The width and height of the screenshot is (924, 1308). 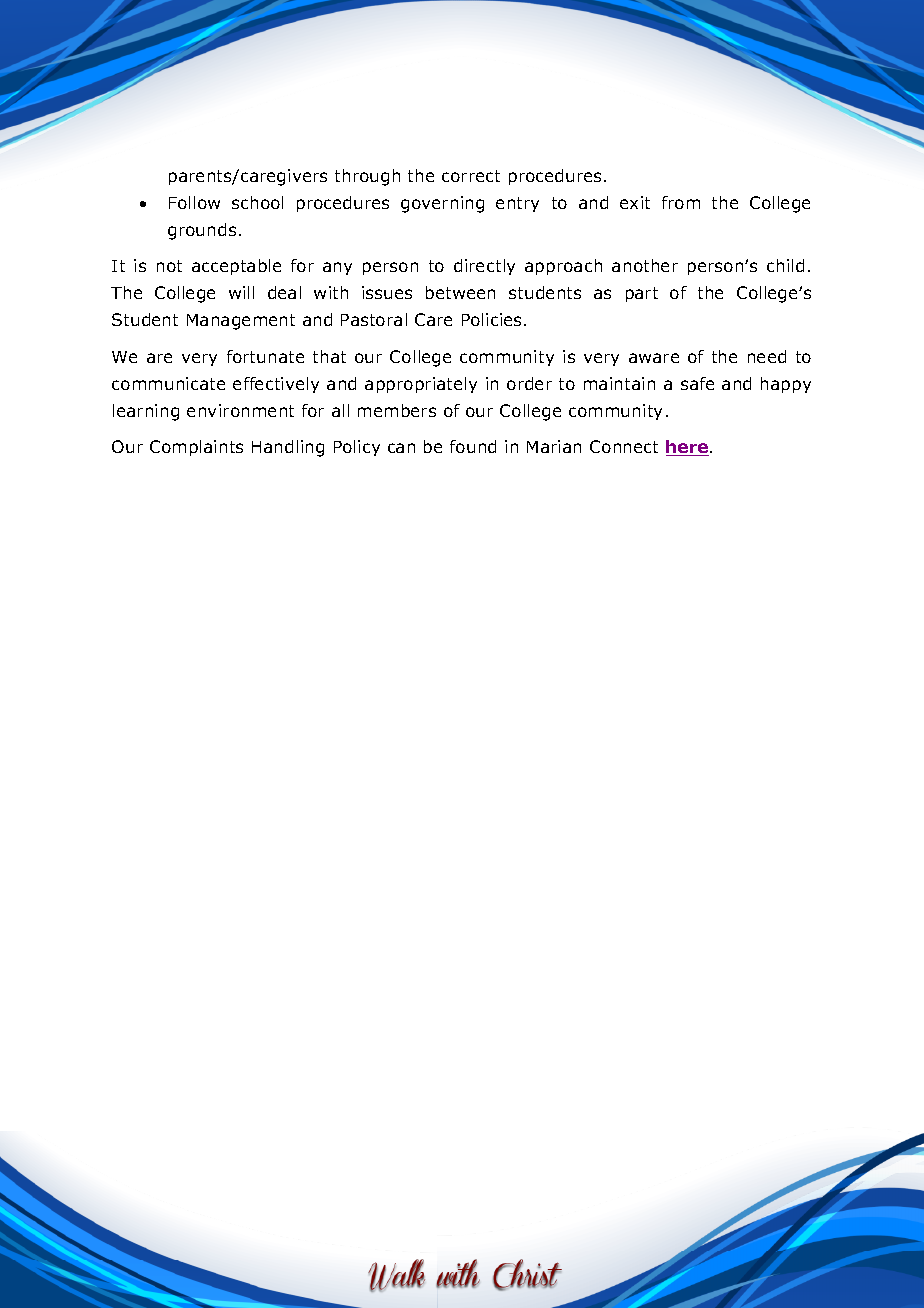 I want to click on from, so click(x=681, y=202).
